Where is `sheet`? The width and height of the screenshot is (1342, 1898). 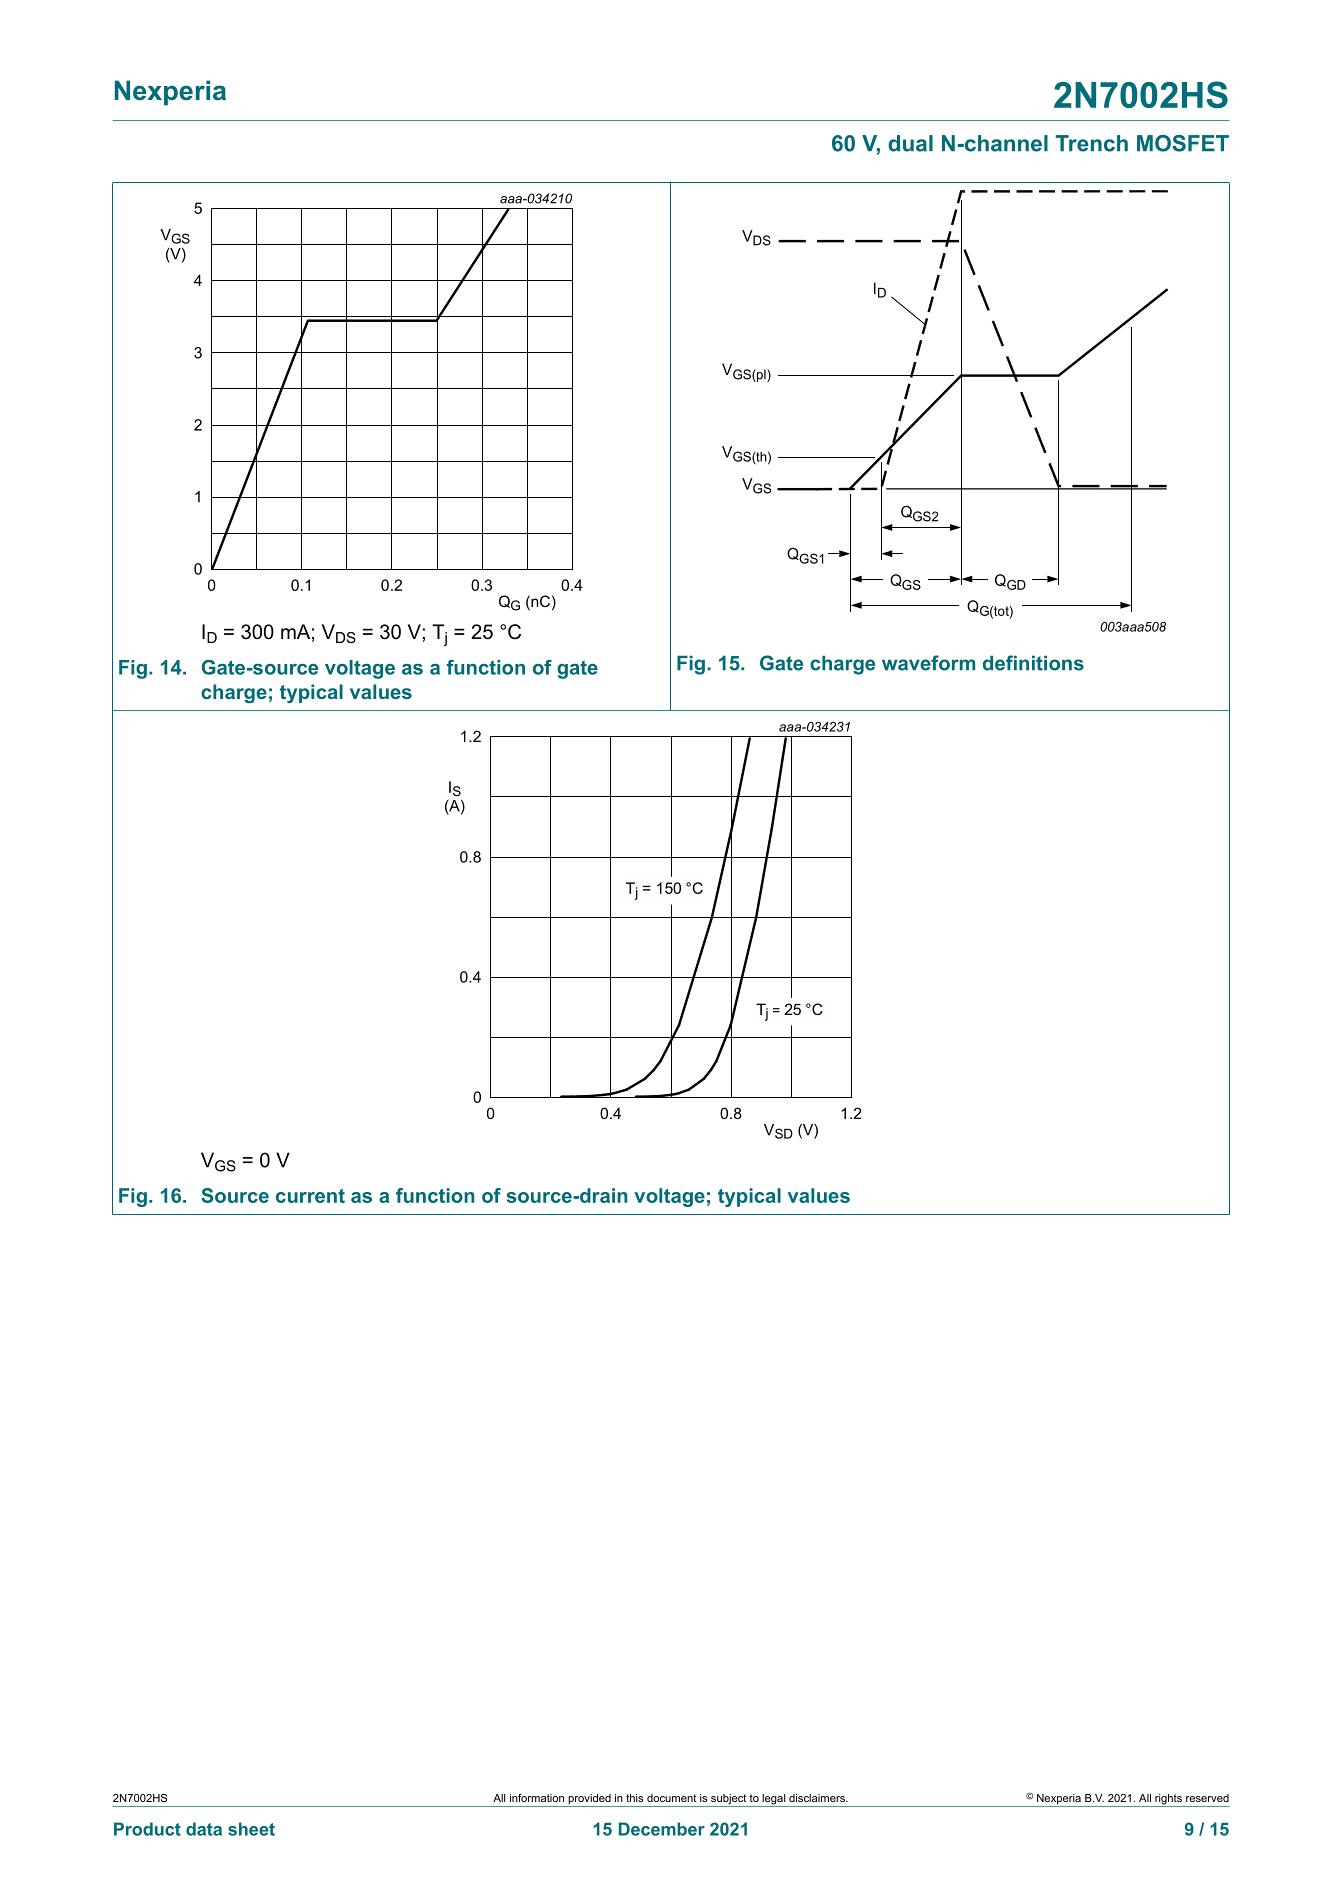
sheet is located at coordinates (251, 1829).
